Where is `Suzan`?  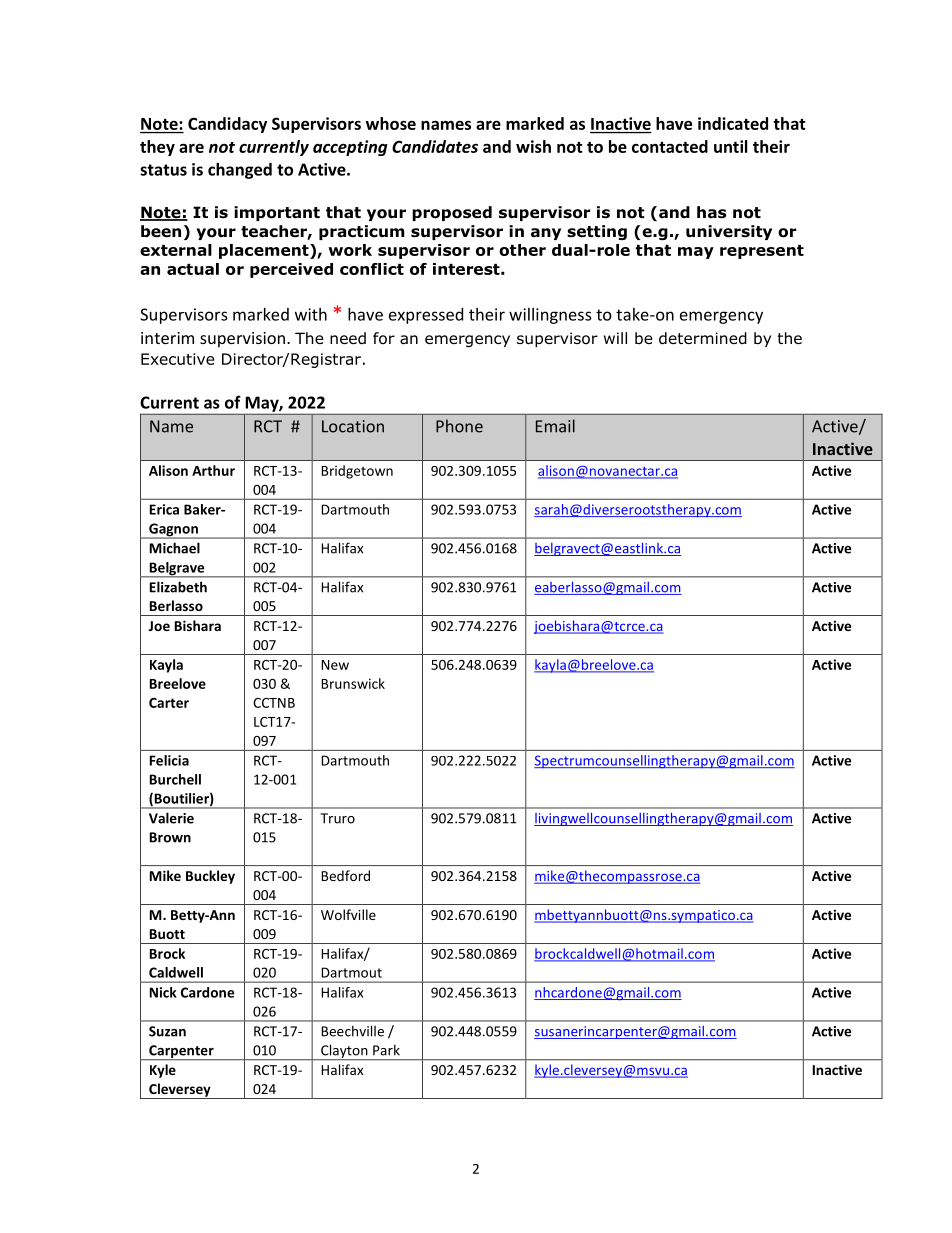
Suzan is located at coordinates (167, 1031).
